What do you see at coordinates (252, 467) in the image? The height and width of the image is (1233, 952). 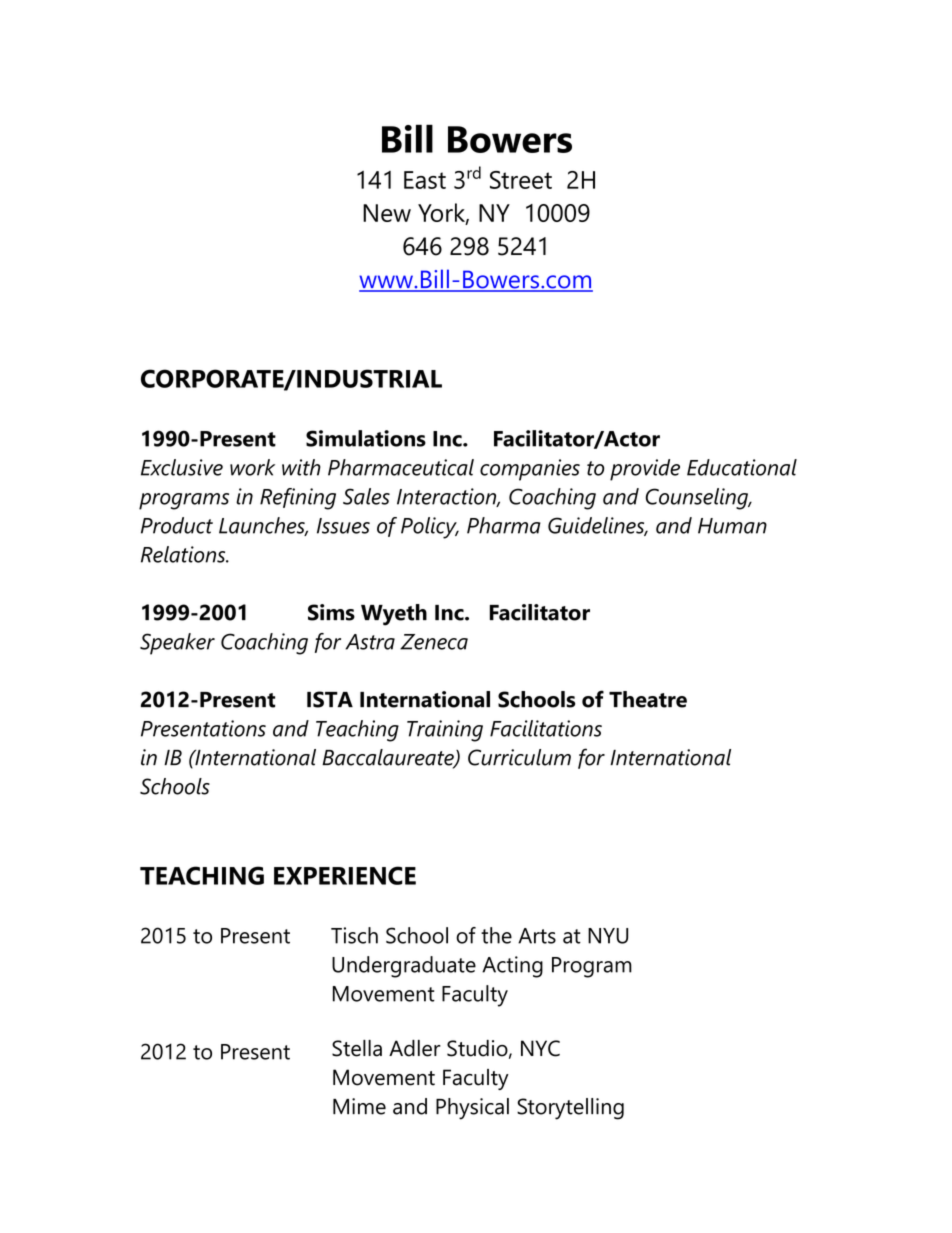 I see `work` at bounding box center [252, 467].
